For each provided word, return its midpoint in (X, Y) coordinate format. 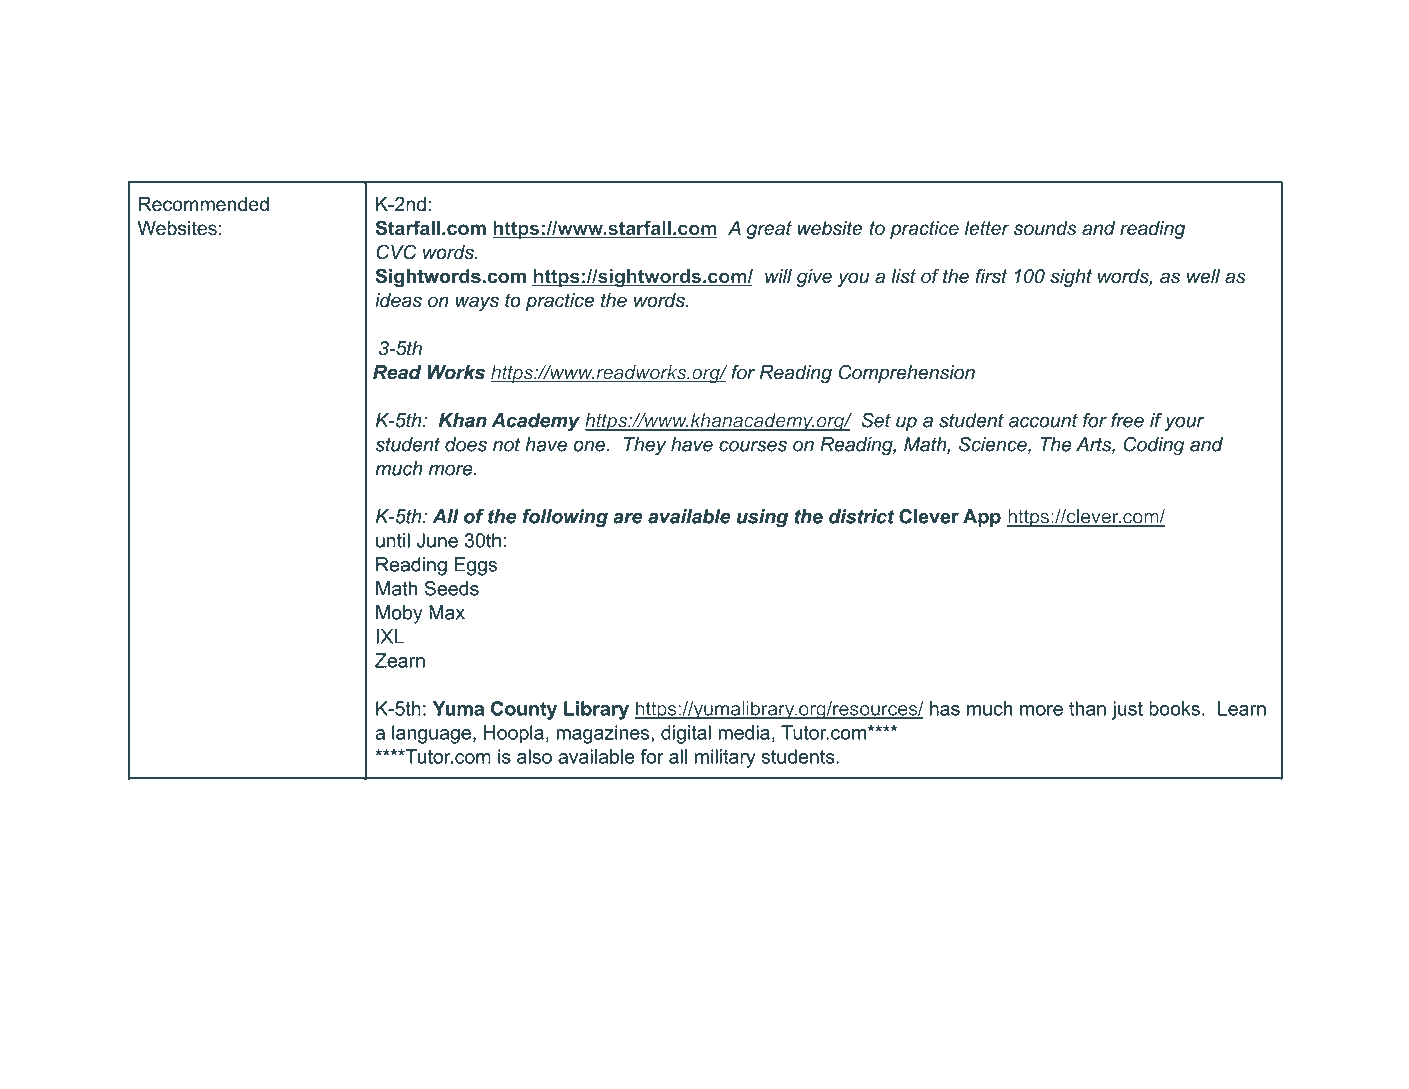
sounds (1045, 228)
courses (753, 446)
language (431, 734)
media (744, 732)
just (1127, 710)
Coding (1154, 446)
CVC (396, 252)
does (466, 444)
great (769, 230)
